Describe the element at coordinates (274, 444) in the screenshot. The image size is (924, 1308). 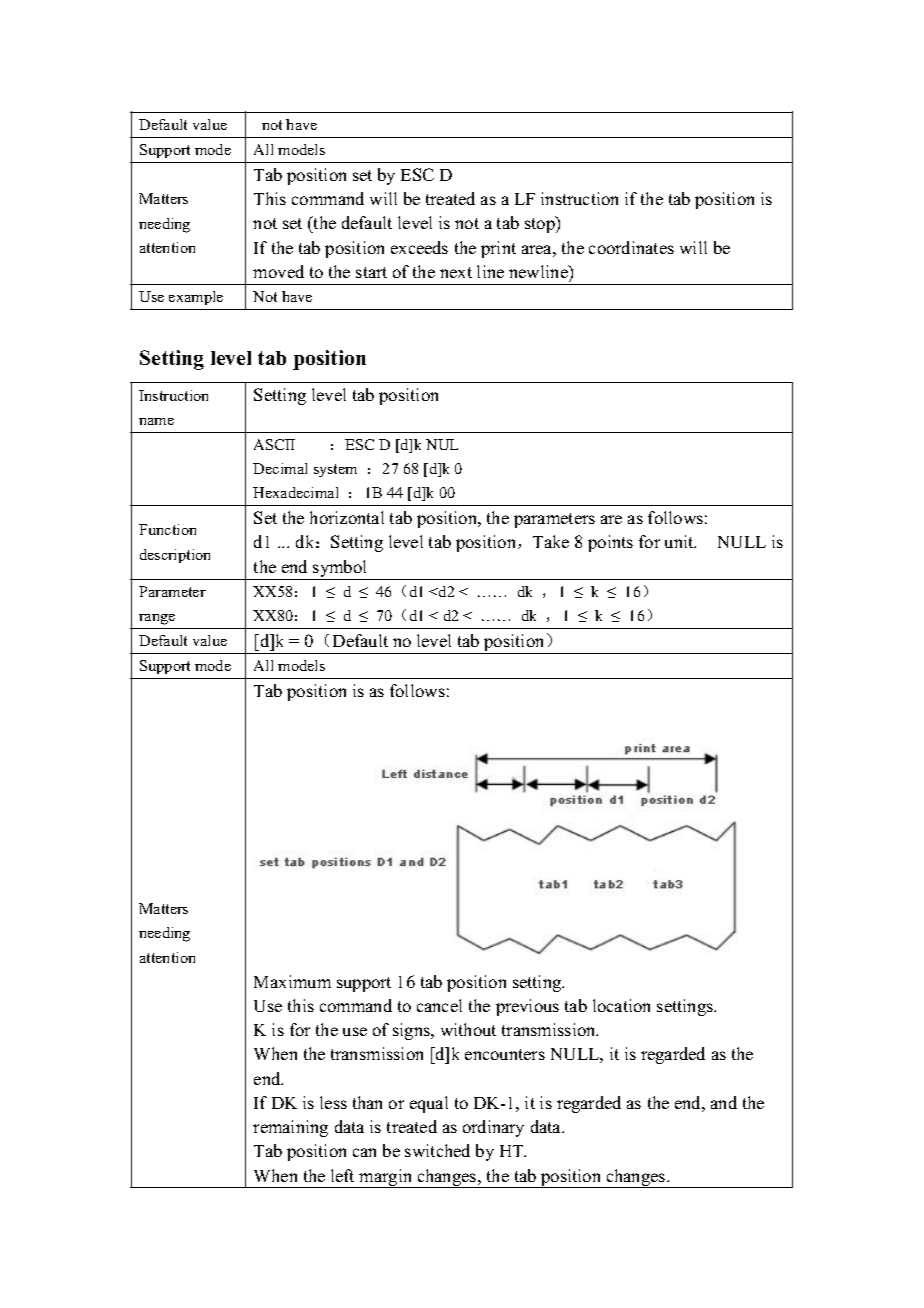
I see `ASCII` at that location.
